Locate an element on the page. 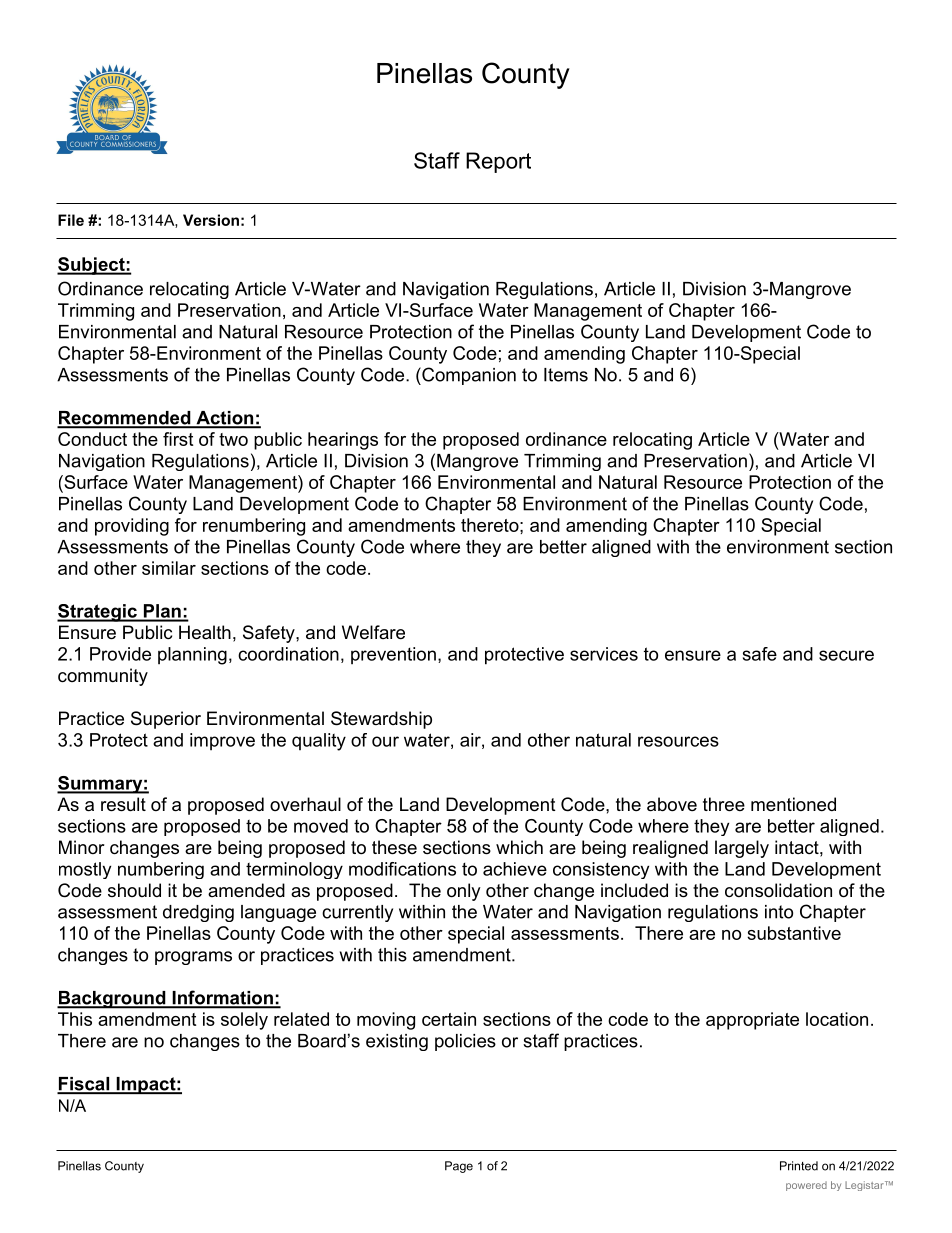  Version is located at coordinates (211, 220).
